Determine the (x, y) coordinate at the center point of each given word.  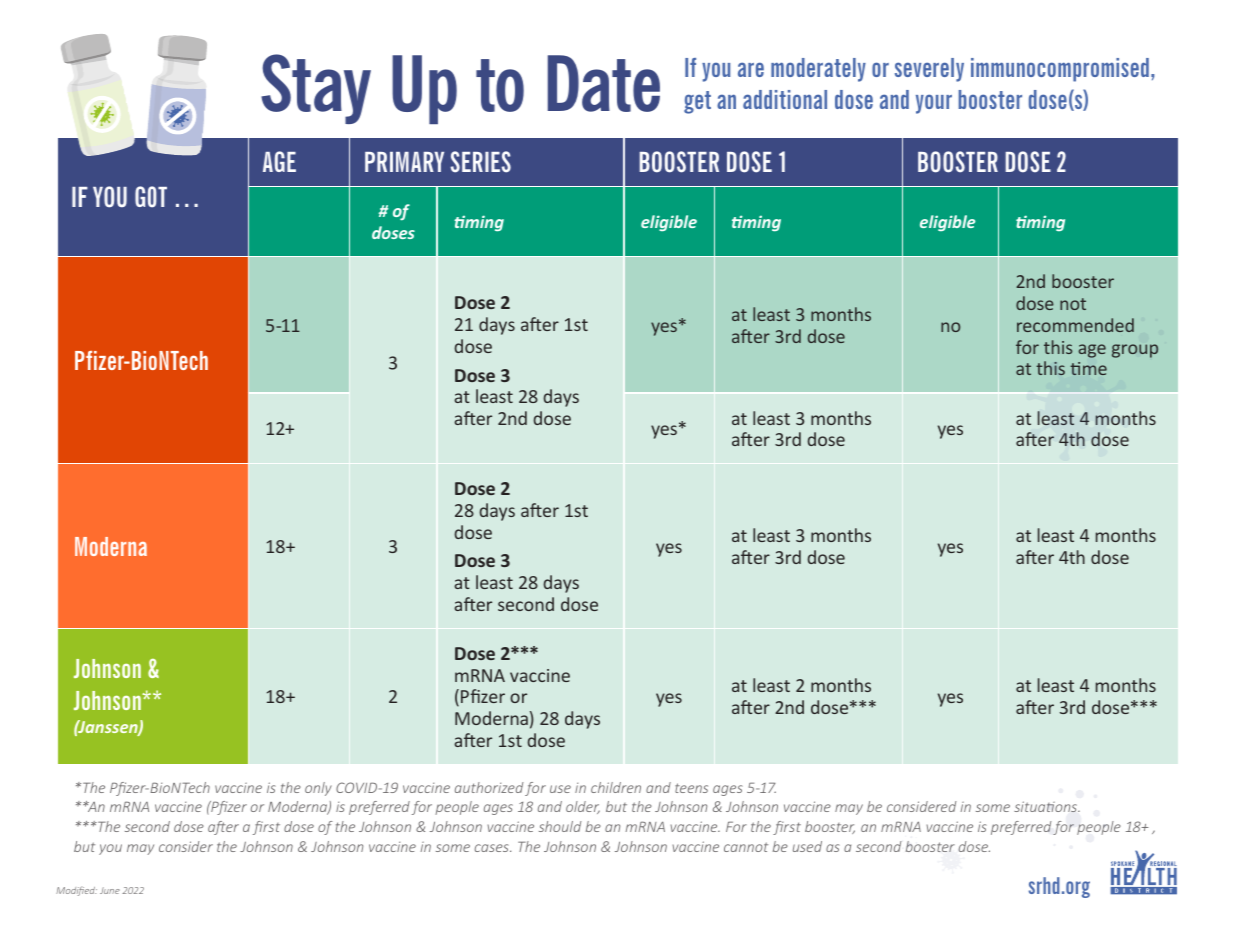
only (318, 789)
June (110, 890)
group (1135, 351)
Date (604, 83)
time (1088, 368)
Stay (316, 89)
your (934, 104)
